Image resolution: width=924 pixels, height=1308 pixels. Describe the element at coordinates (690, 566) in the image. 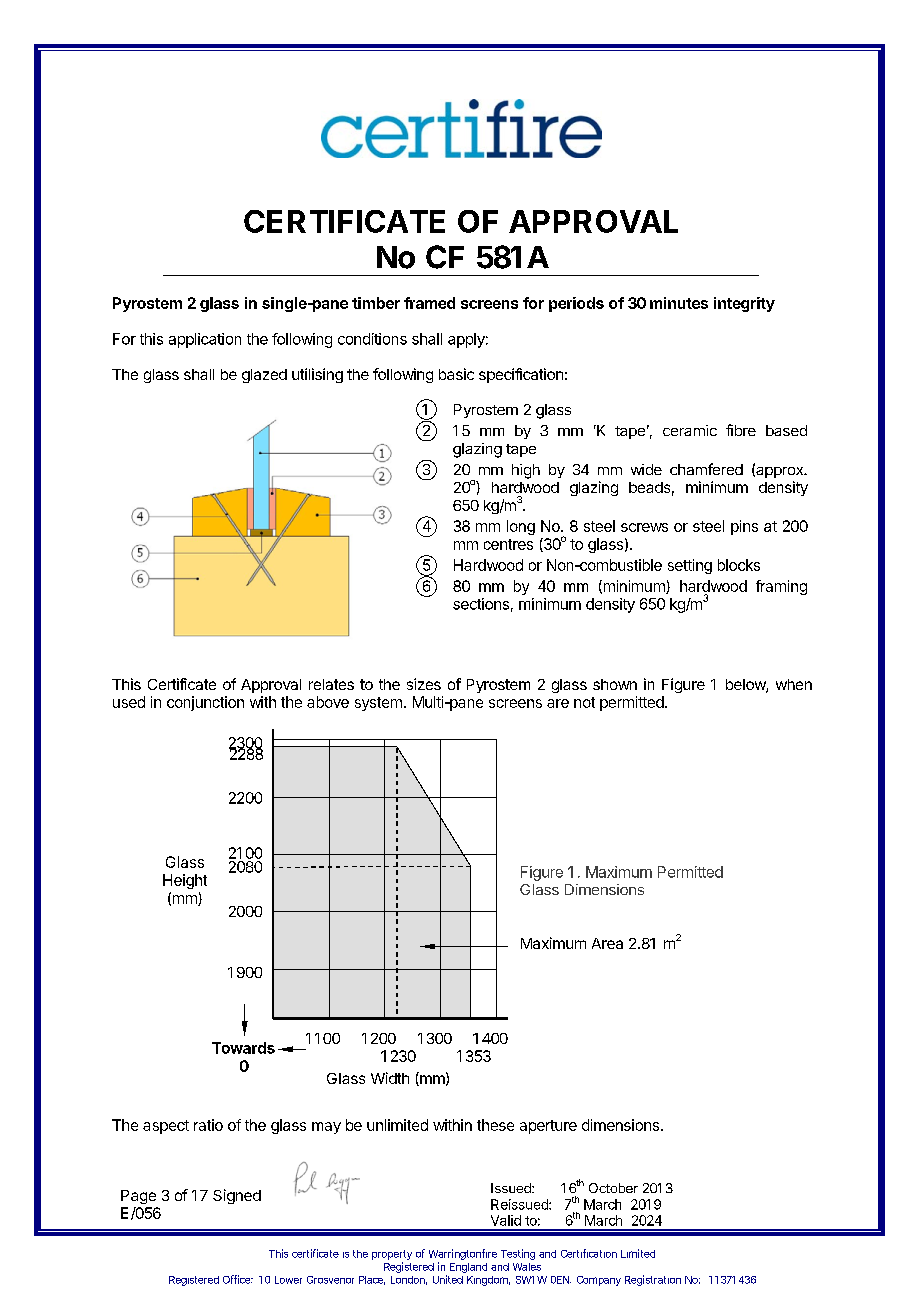

I see `setting` at that location.
